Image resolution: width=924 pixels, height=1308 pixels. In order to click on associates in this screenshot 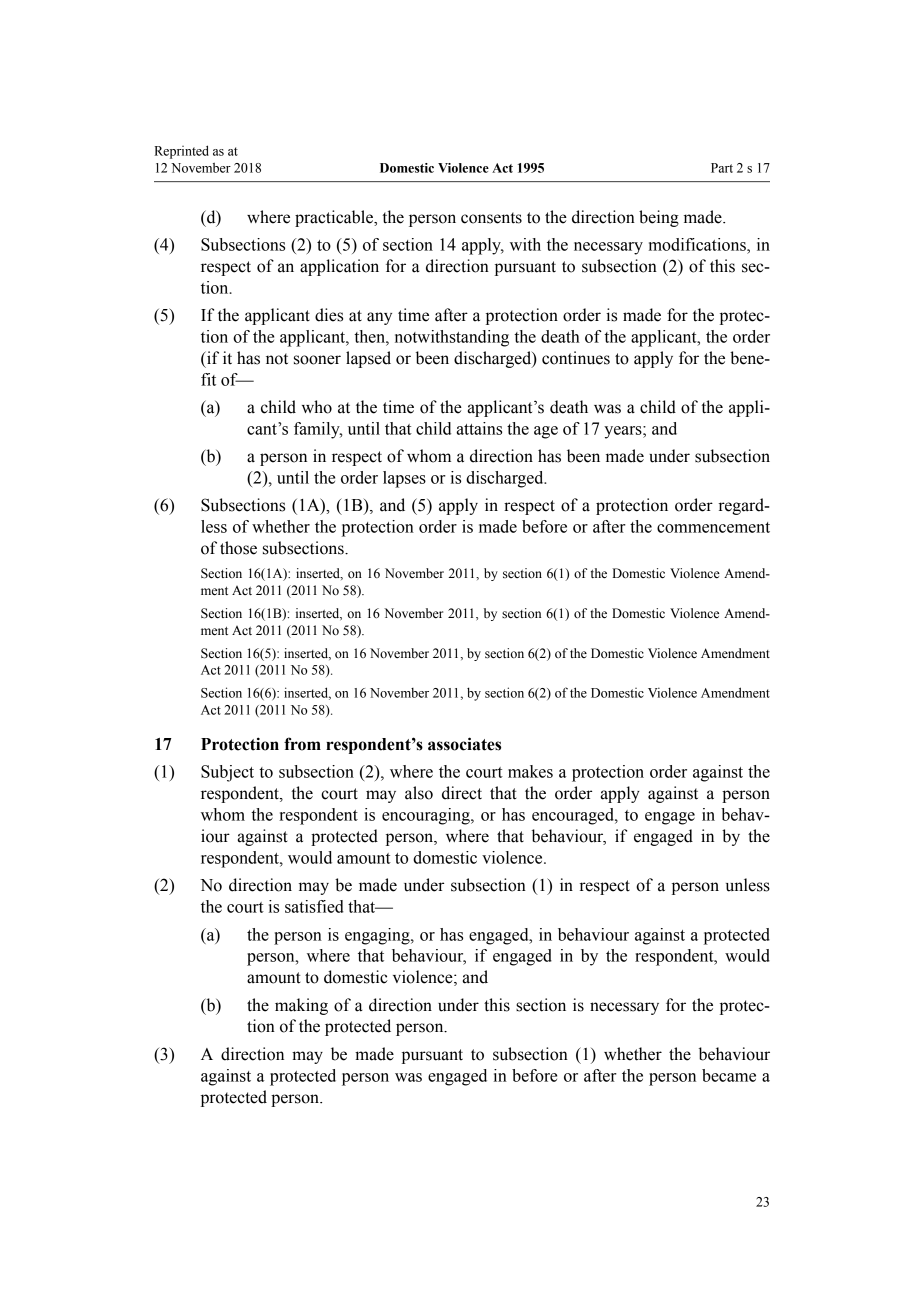, I will do `click(464, 744)`.
